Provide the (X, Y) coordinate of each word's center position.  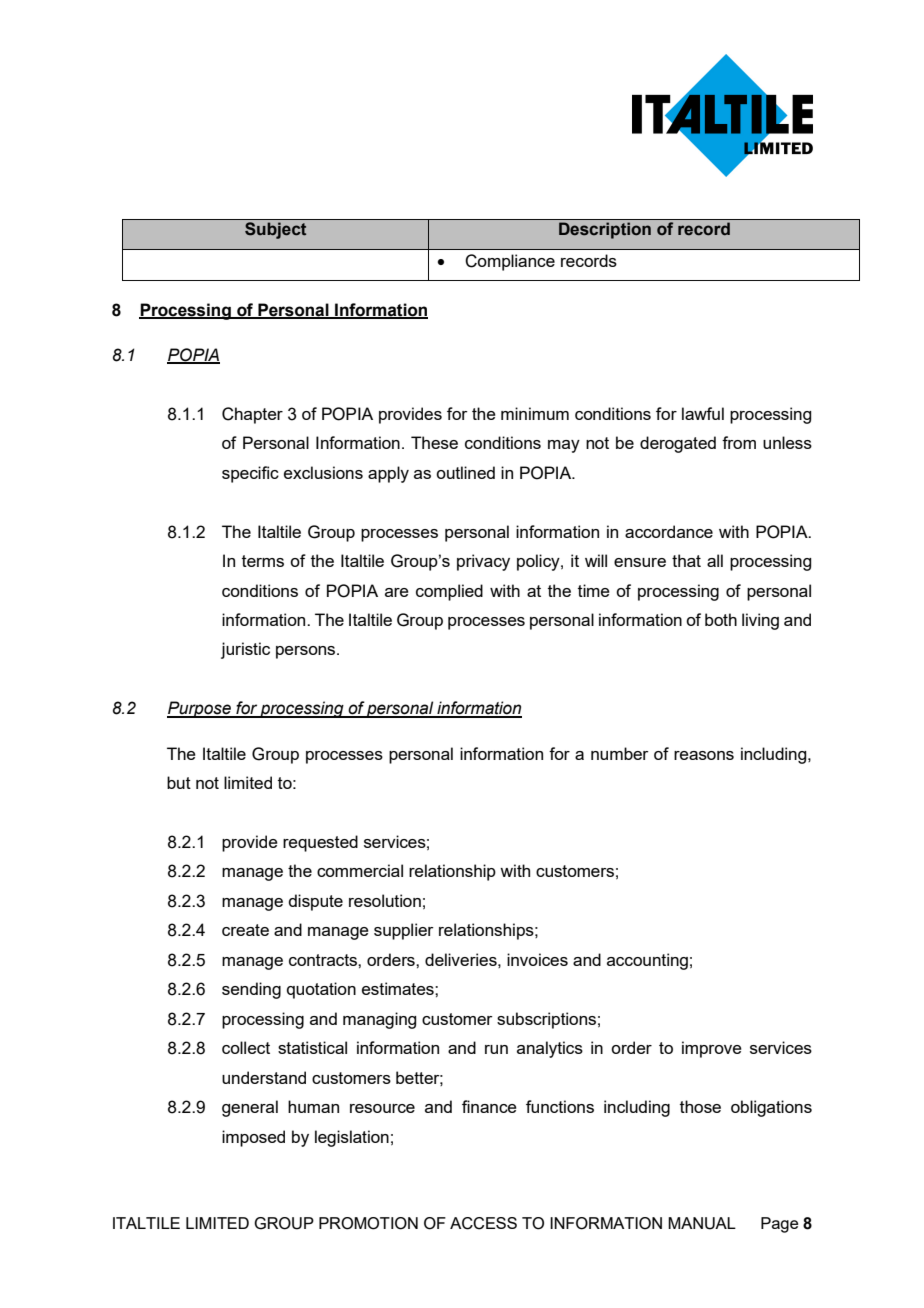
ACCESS (483, 1223)
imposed (253, 1138)
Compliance (510, 262)
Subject (275, 230)
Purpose (200, 709)
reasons (704, 755)
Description (605, 230)
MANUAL (702, 1223)
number (620, 753)
